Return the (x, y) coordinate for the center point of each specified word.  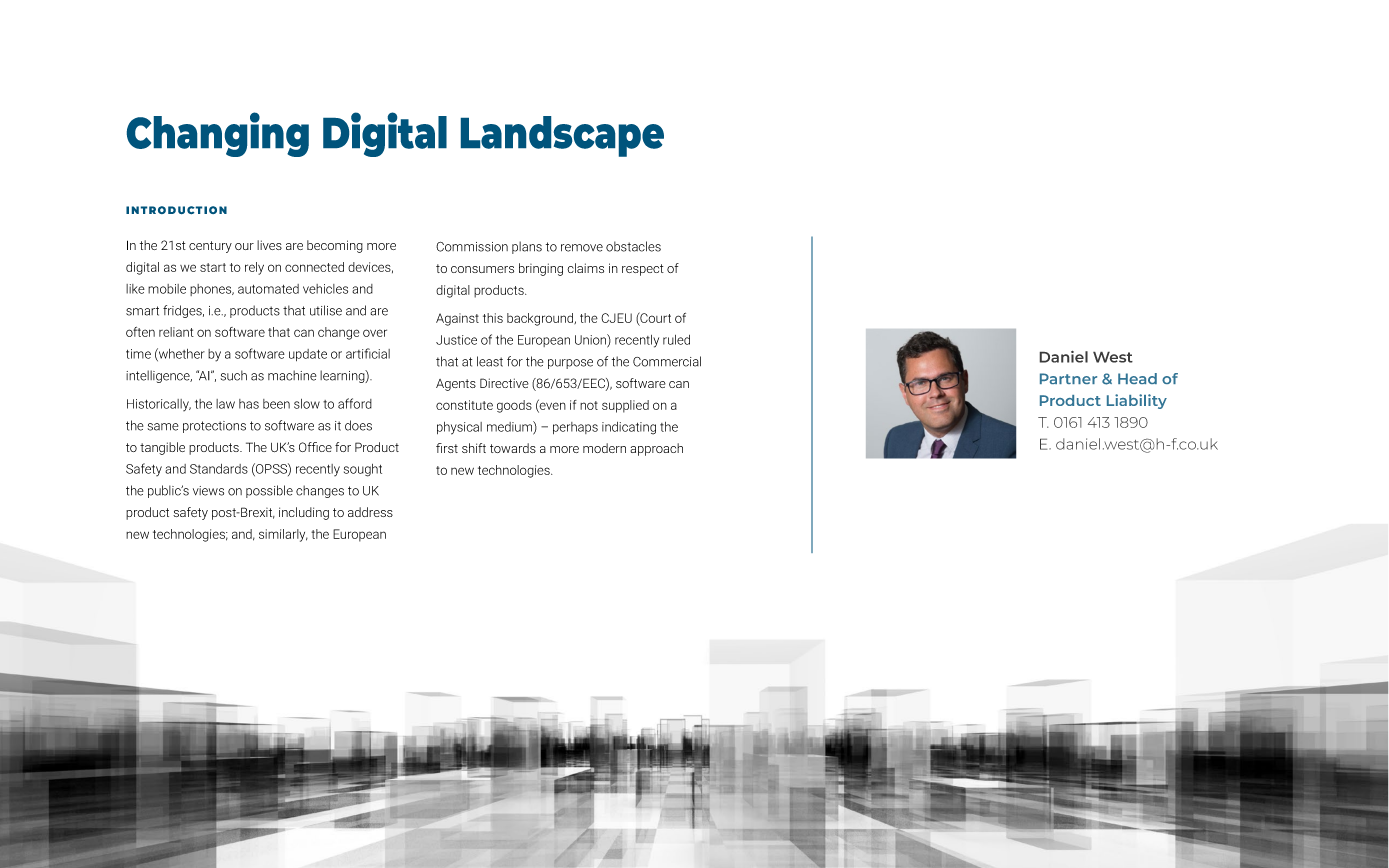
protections (214, 427)
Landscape (562, 136)
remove (582, 248)
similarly (283, 535)
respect (643, 270)
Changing (218, 134)
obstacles (633, 246)
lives (269, 245)
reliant (176, 332)
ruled (676, 340)
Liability (1137, 401)
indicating (629, 428)
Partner (1068, 378)
